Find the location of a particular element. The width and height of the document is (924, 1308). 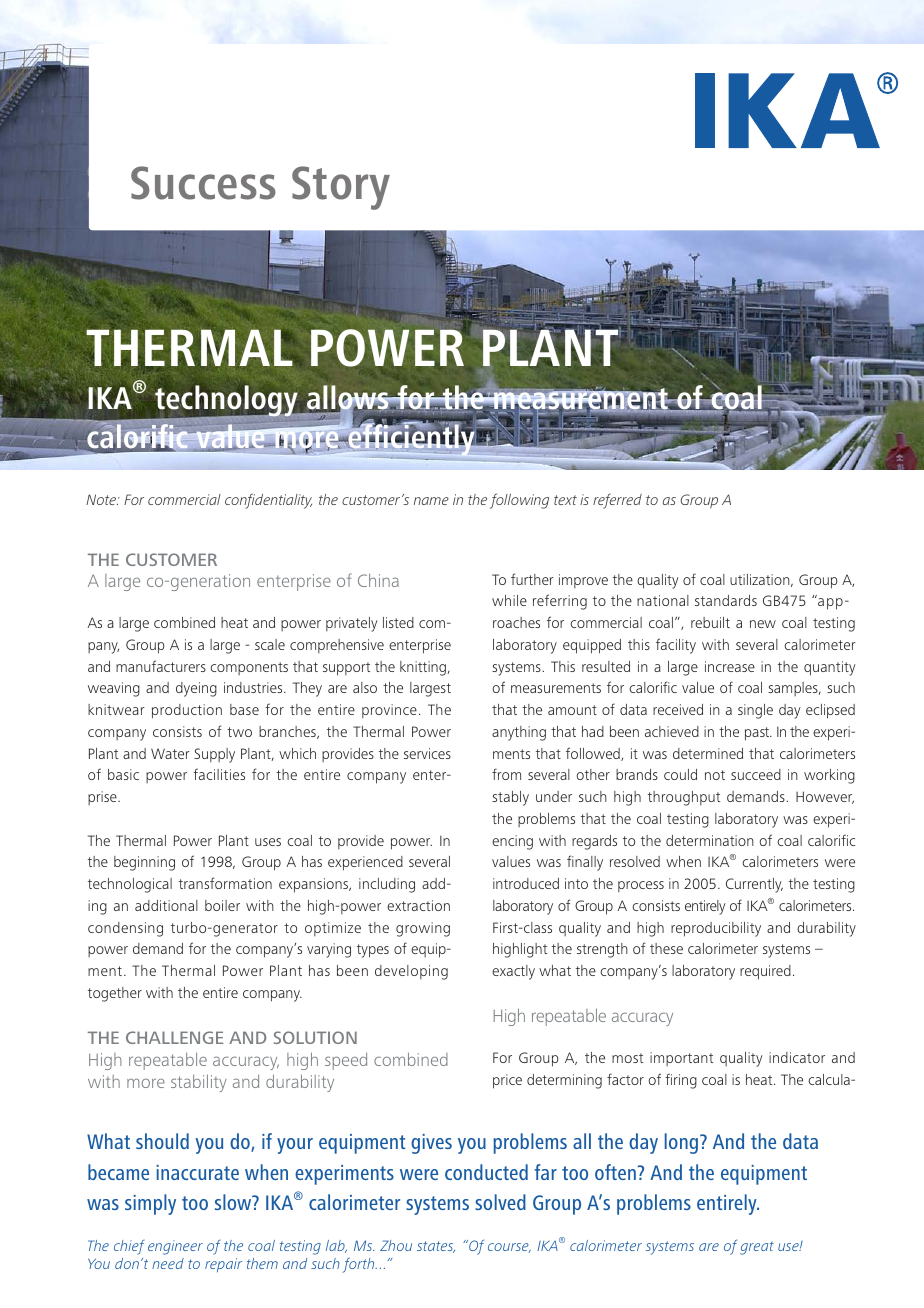

great is located at coordinates (757, 1248).
